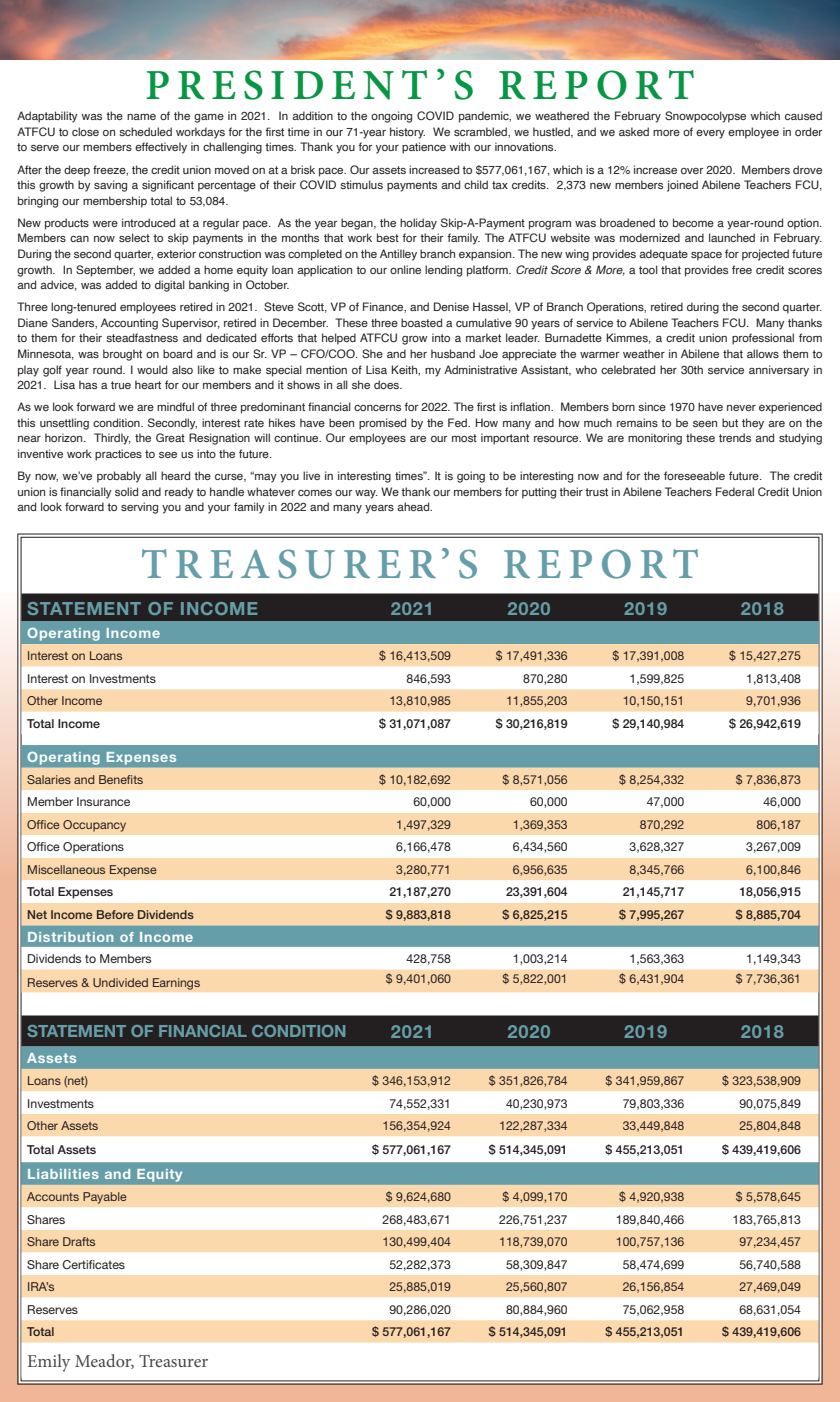  Describe the element at coordinates (94, 826) in the screenshot. I see `Occupancy` at that location.
